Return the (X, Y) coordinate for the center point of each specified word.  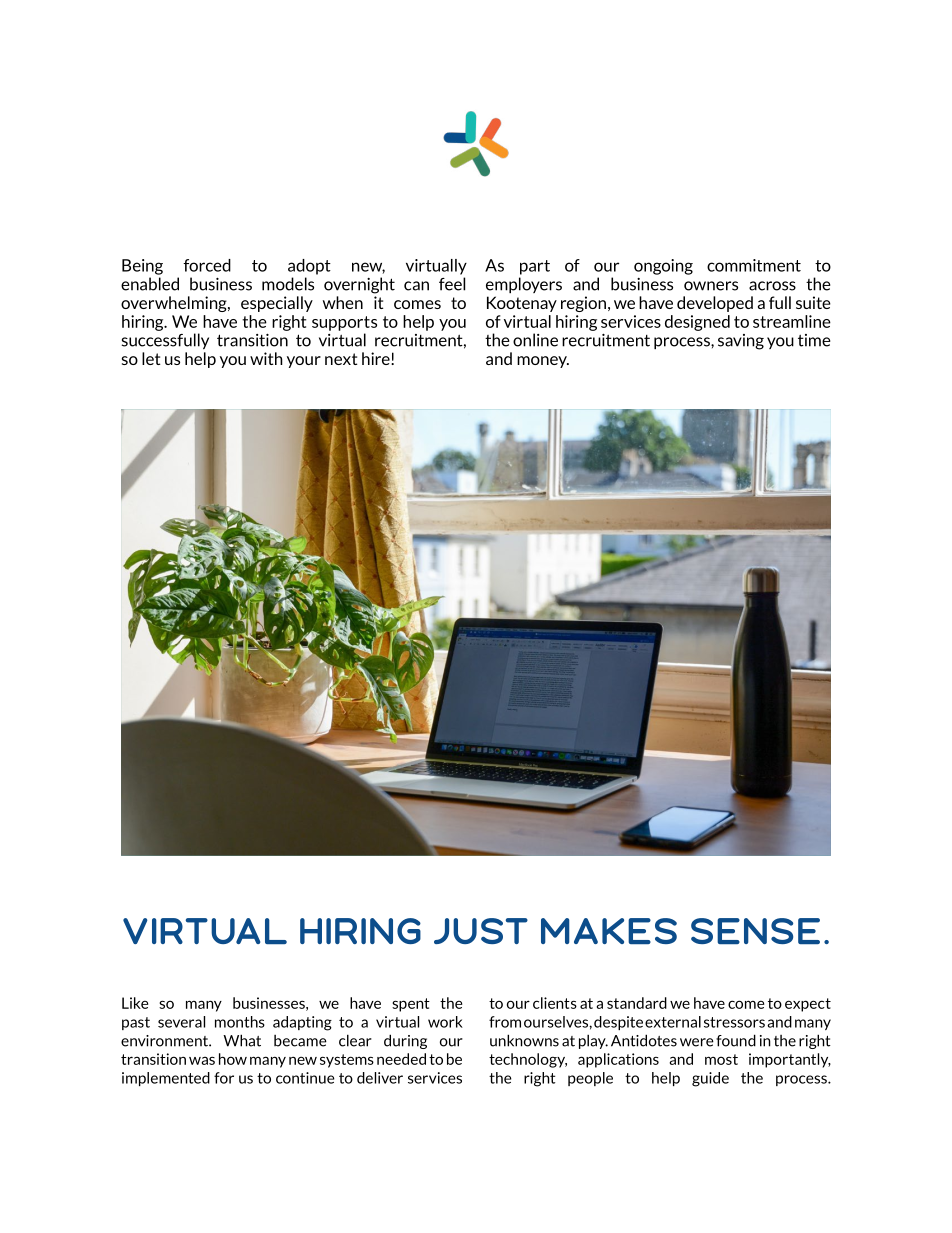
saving (741, 342)
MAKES (609, 931)
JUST (481, 931)
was (202, 1060)
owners (711, 286)
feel (452, 284)
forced (207, 265)
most (721, 1059)
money (543, 362)
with (266, 358)
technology (528, 1060)
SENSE (755, 931)
